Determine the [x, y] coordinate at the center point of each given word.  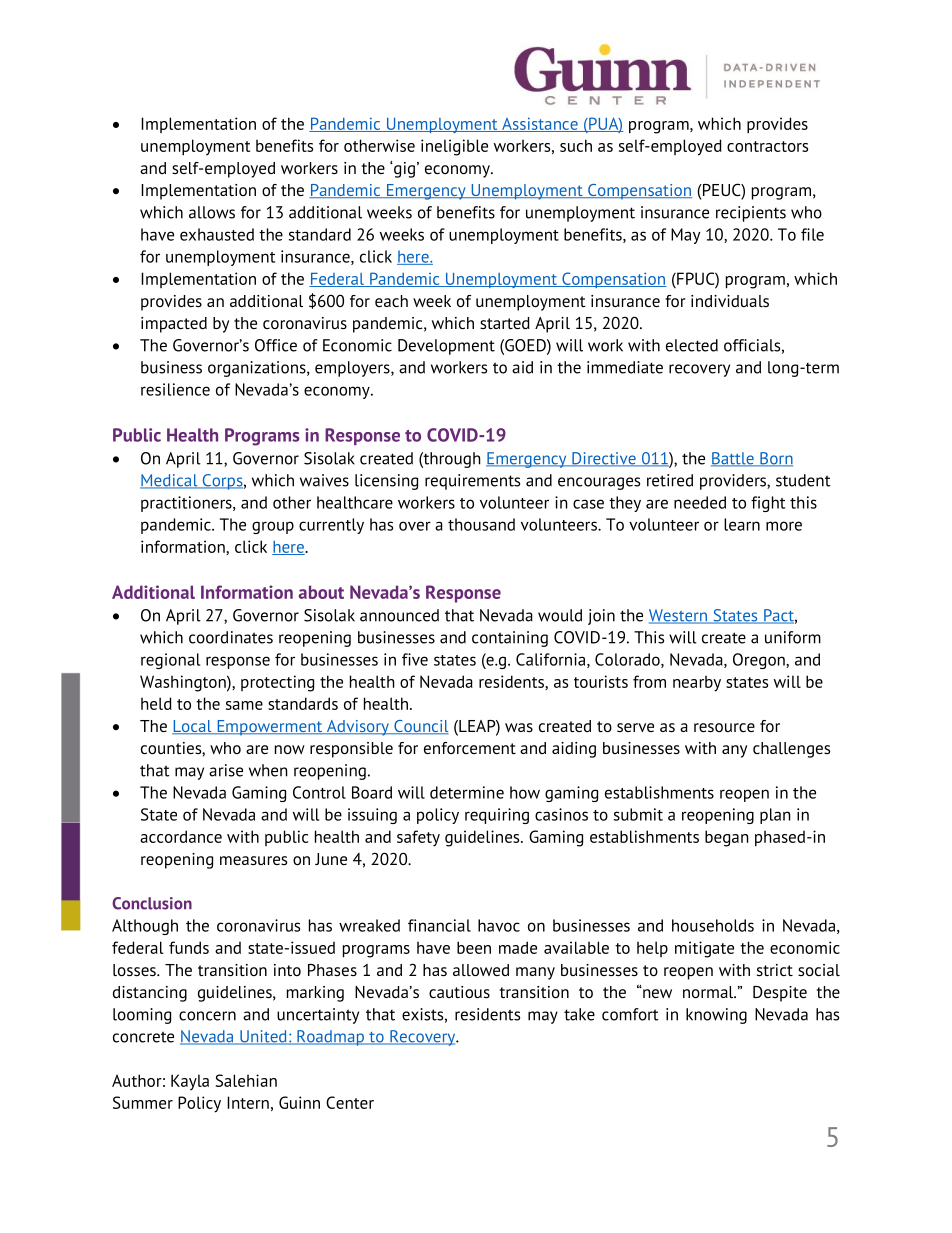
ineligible [454, 147]
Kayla [190, 1082]
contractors [767, 146]
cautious [459, 992]
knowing [716, 1016]
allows [212, 212]
